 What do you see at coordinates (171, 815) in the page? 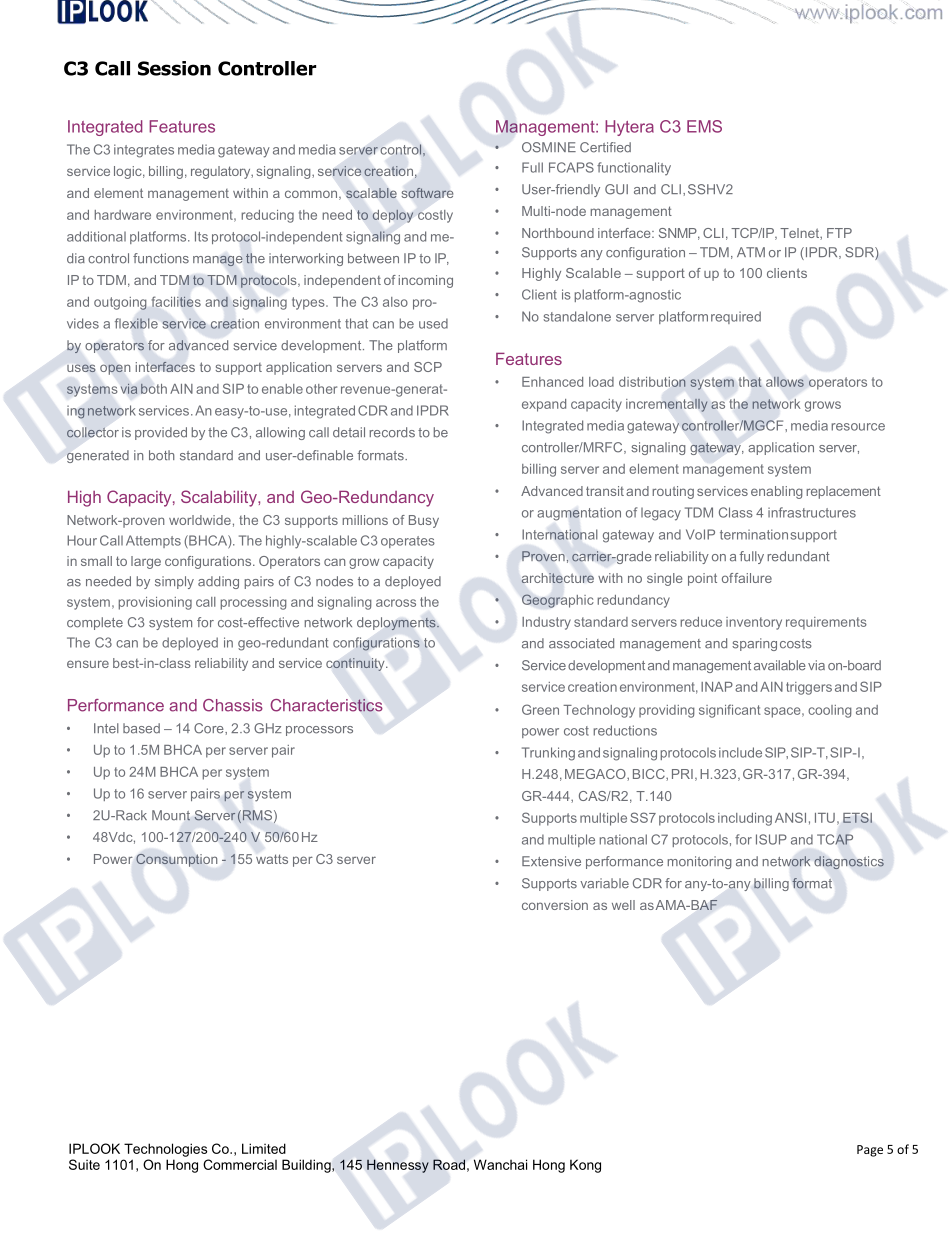
I see `Mount` at bounding box center [171, 815].
